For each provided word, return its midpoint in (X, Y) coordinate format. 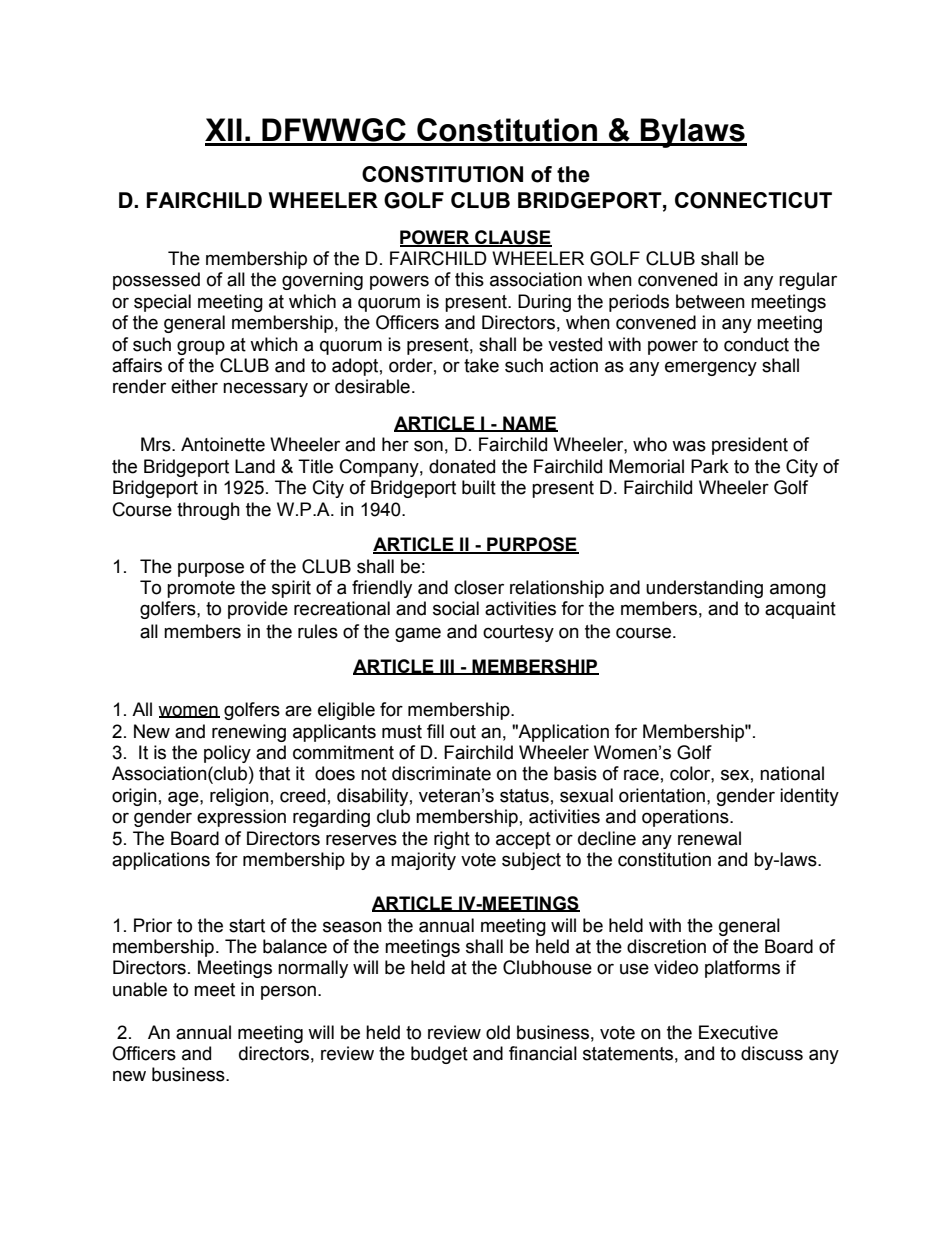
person (290, 992)
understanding (704, 589)
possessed (156, 281)
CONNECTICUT (753, 200)
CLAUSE (512, 238)
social (456, 608)
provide (258, 610)
